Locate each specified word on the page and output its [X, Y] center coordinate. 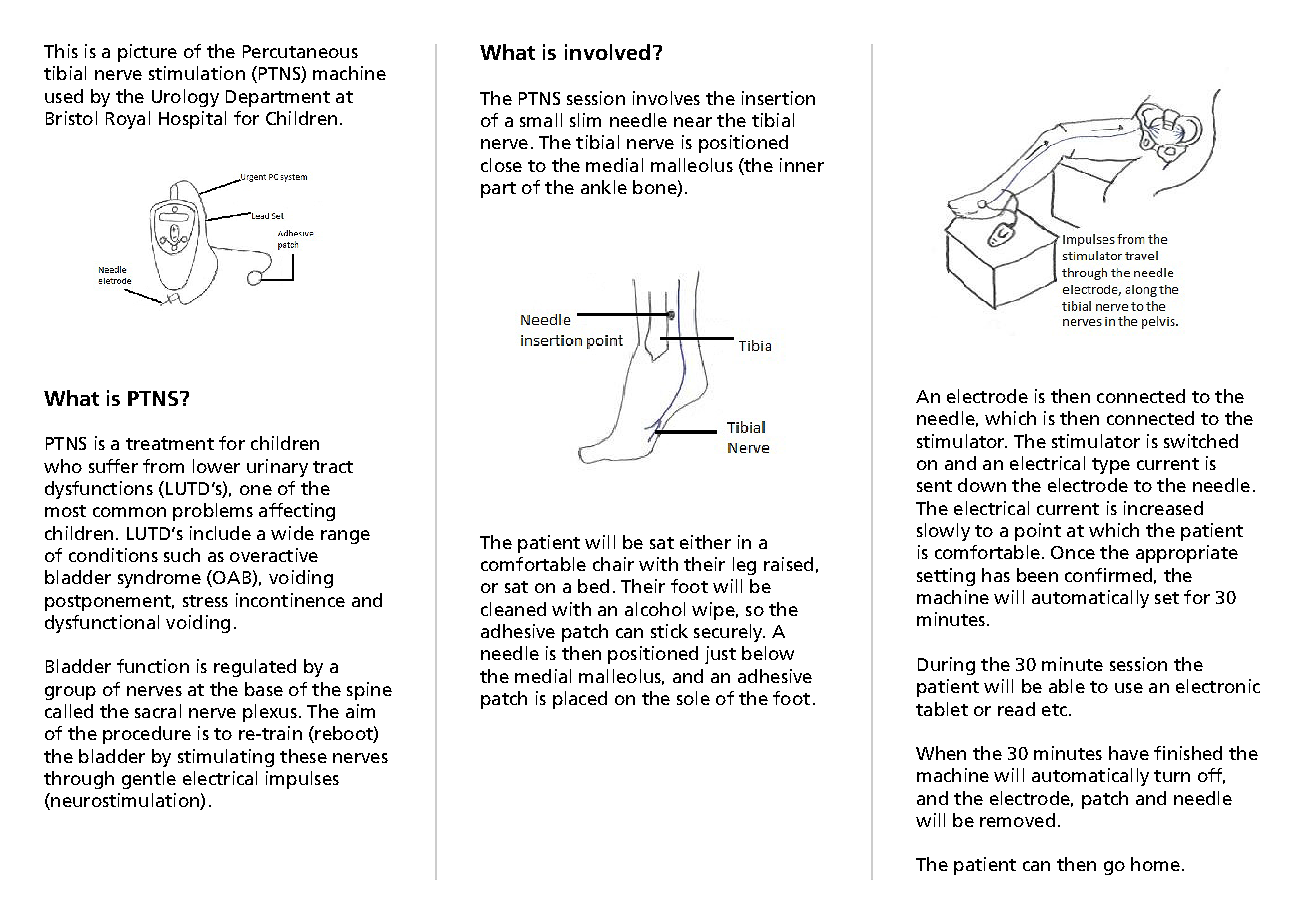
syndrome [159, 579]
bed [593, 586]
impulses [302, 780]
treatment [170, 444]
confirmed [1108, 575]
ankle [604, 187]
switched [1201, 441]
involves [666, 98]
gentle [149, 780]
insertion [778, 98]
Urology [185, 98]
